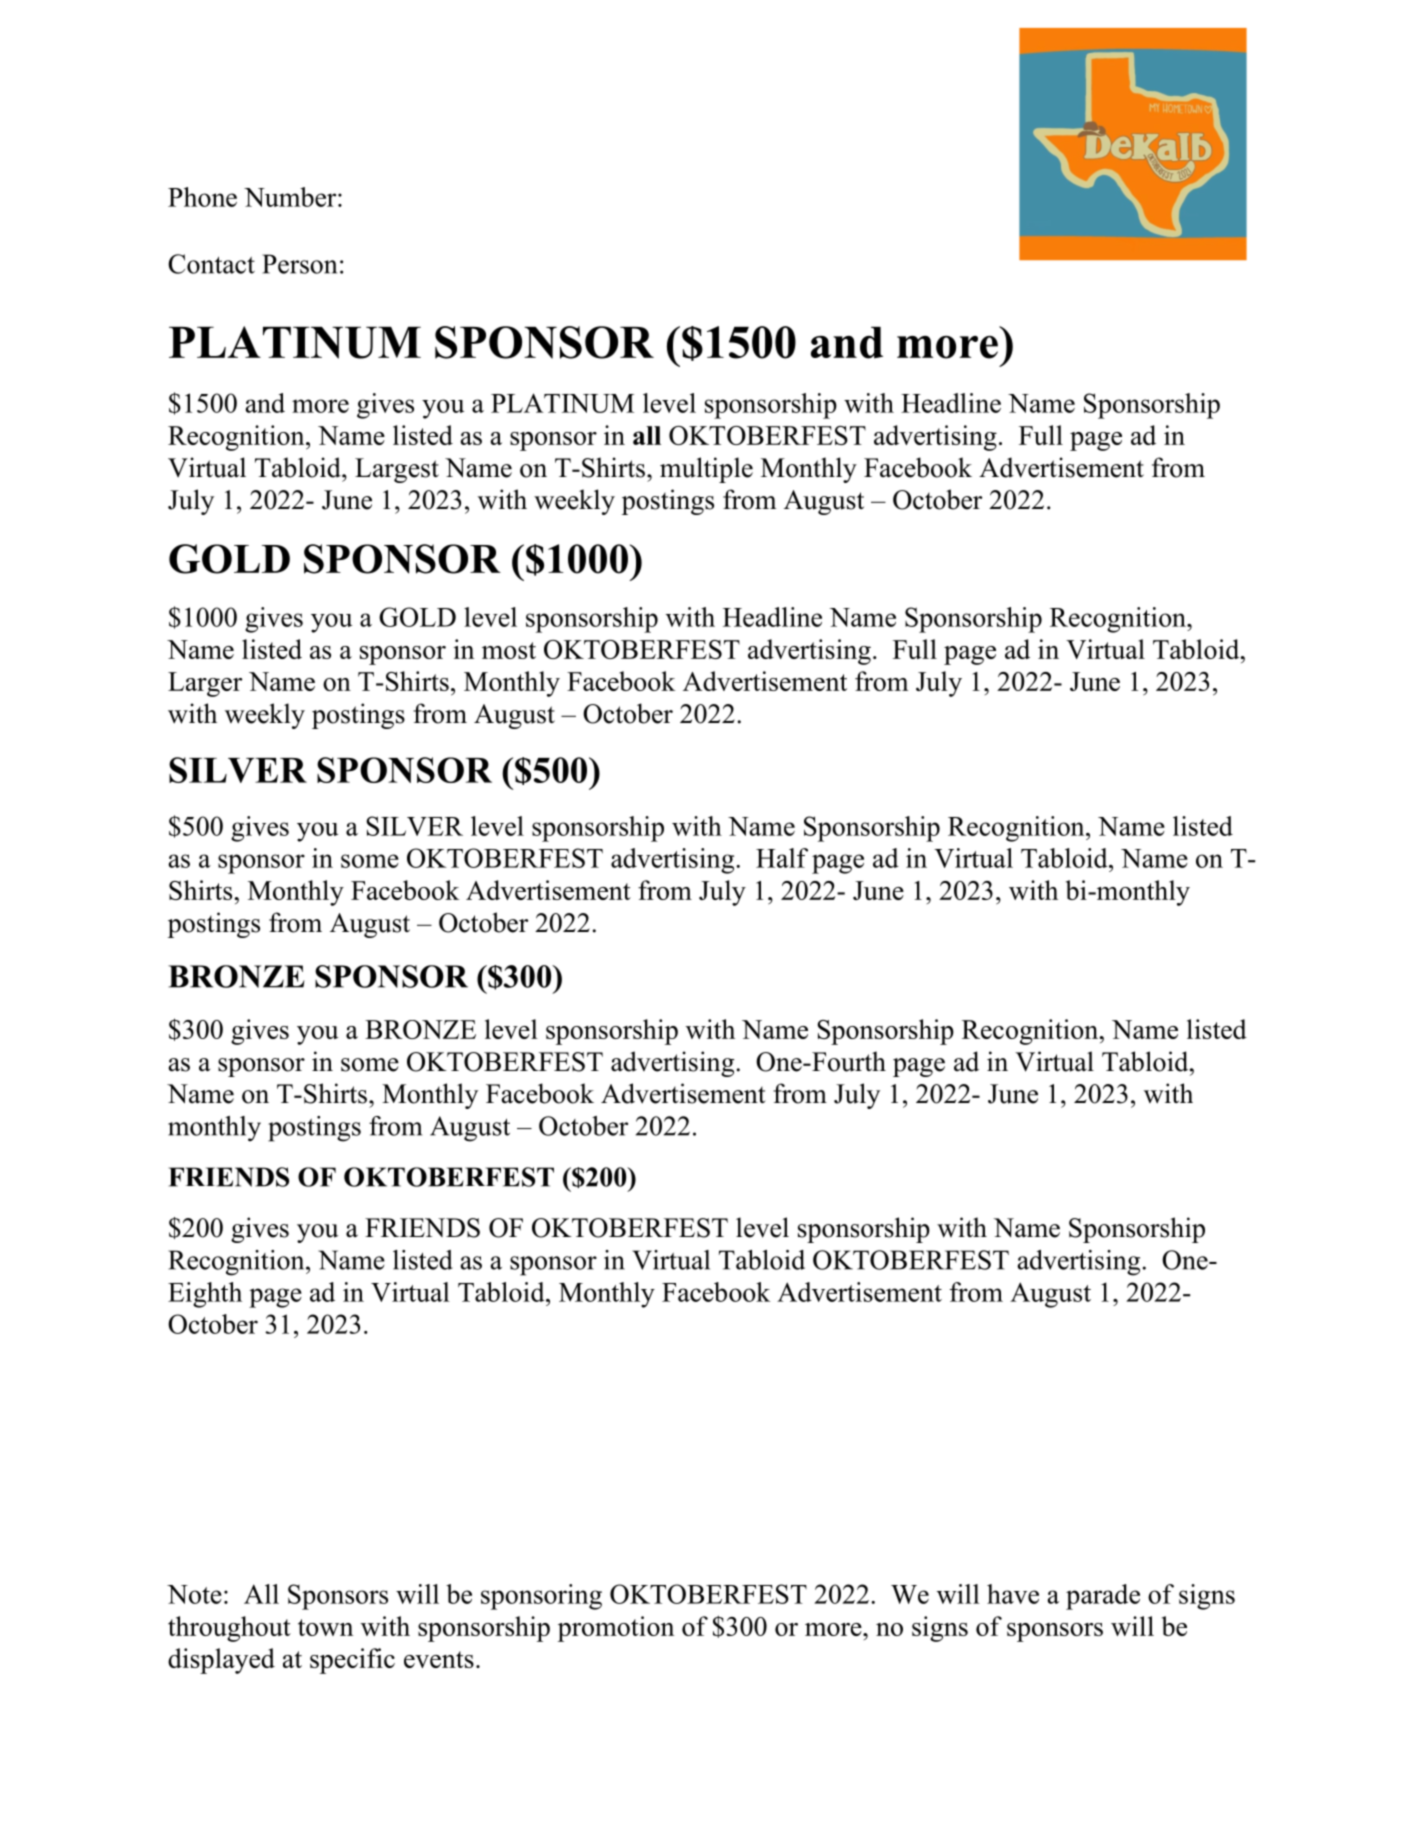 This document has height=1846, width=1426. Describe the element at coordinates (706, 470) in the document. I see `multiple` at that location.
